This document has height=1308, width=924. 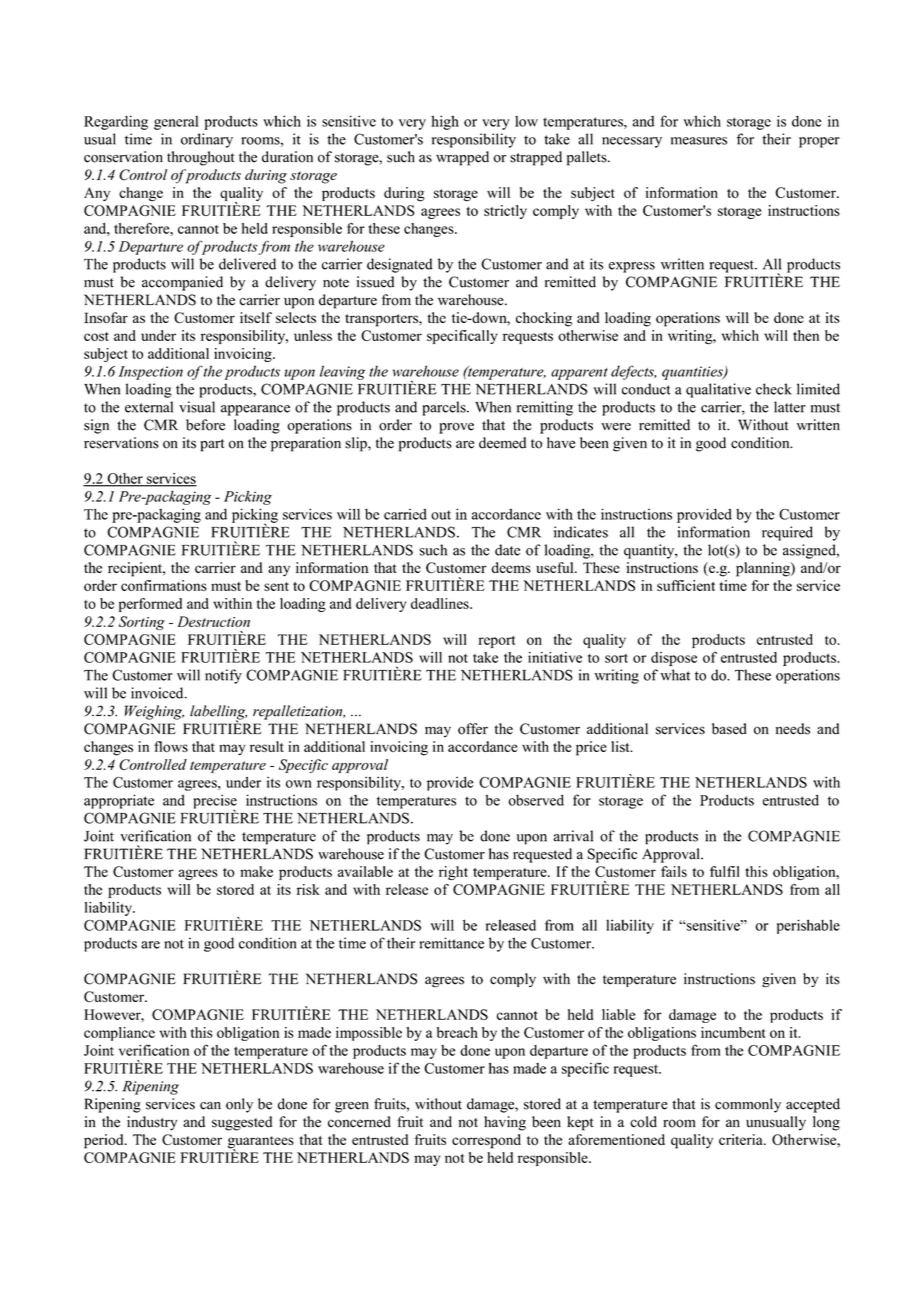 What do you see at coordinates (787, 533) in the document?
I see `required` at bounding box center [787, 533].
